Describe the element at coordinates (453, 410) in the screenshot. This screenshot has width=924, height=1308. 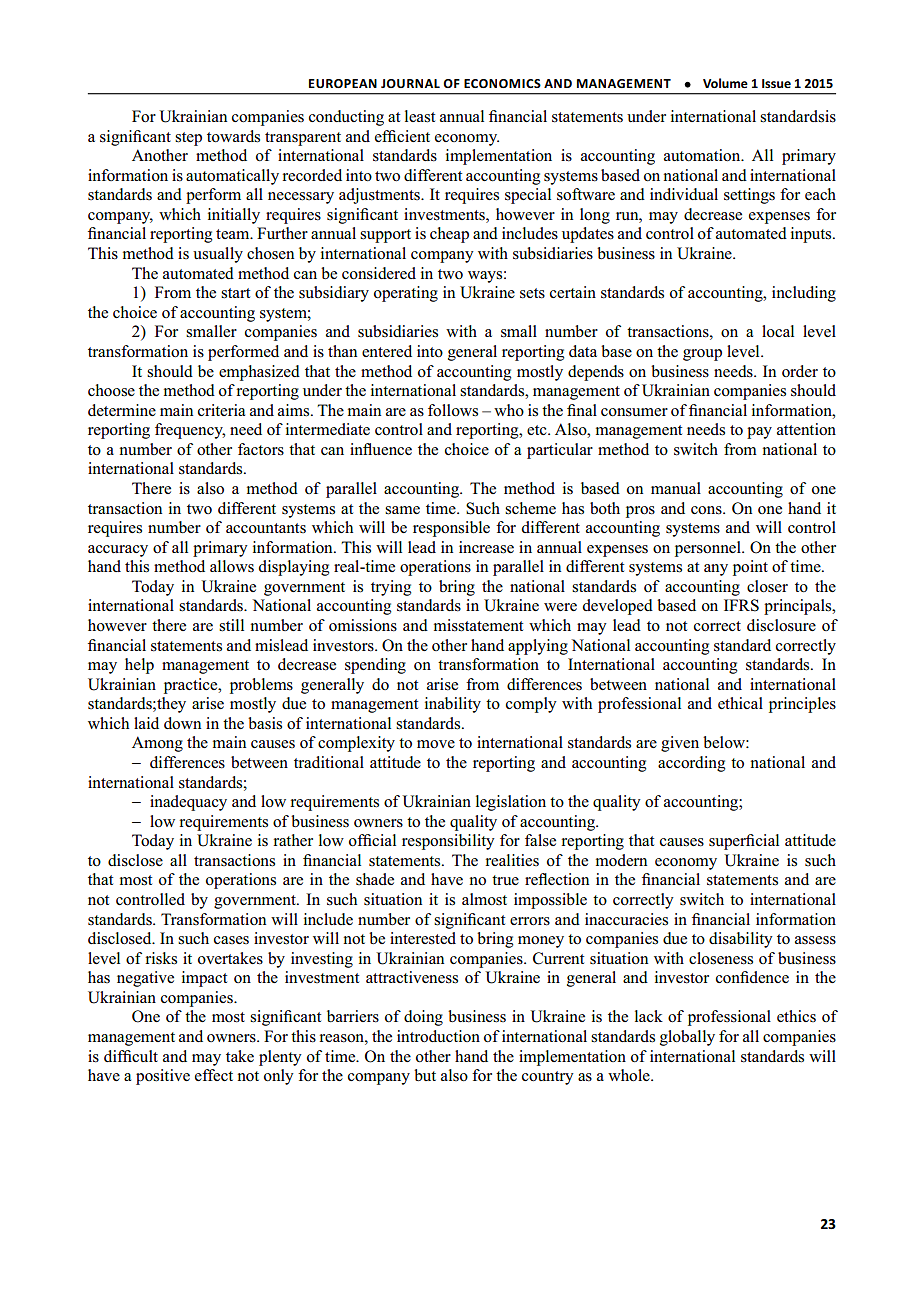
I see `follows` at that location.
